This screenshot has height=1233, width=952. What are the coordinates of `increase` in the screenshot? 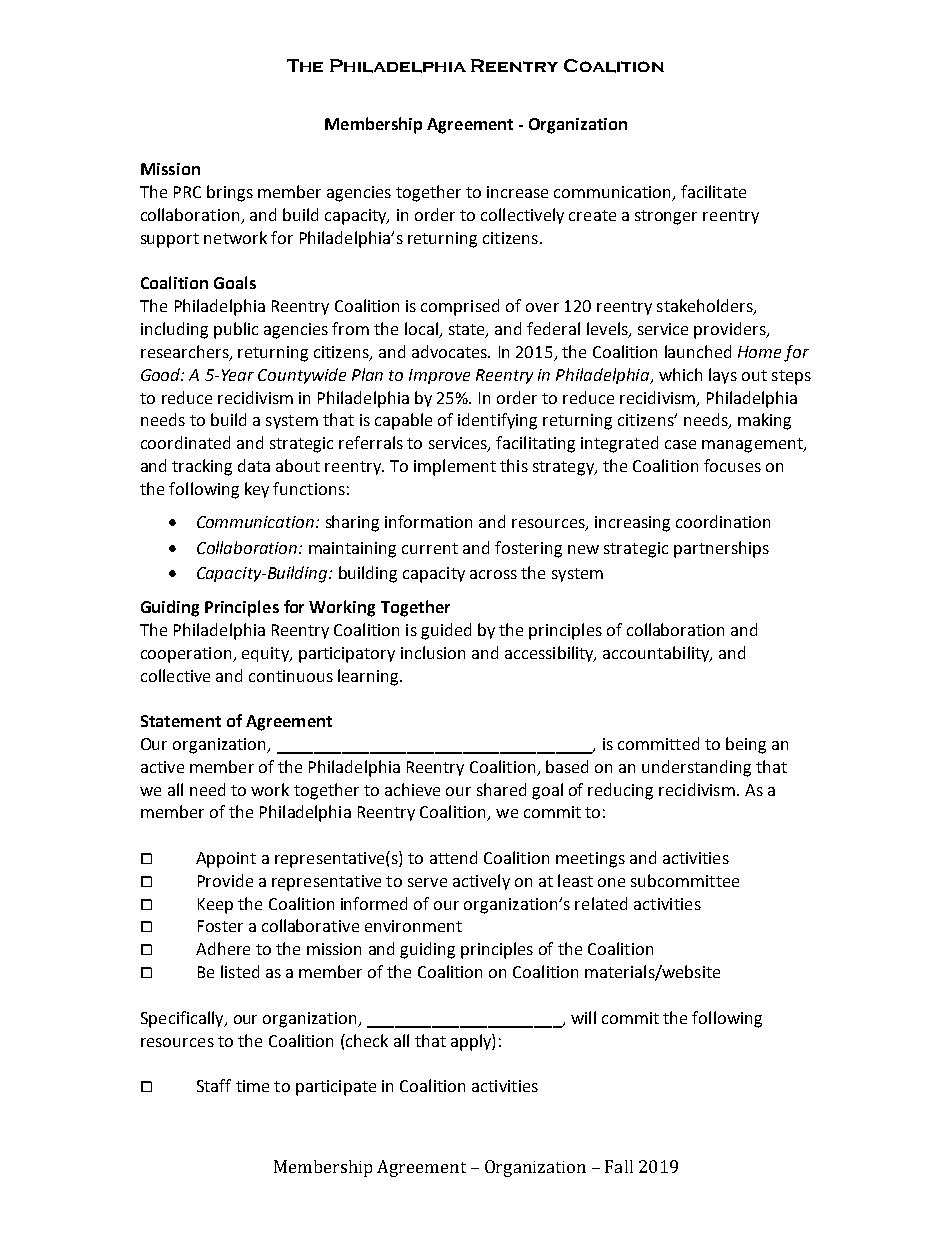 It's located at (517, 192).
